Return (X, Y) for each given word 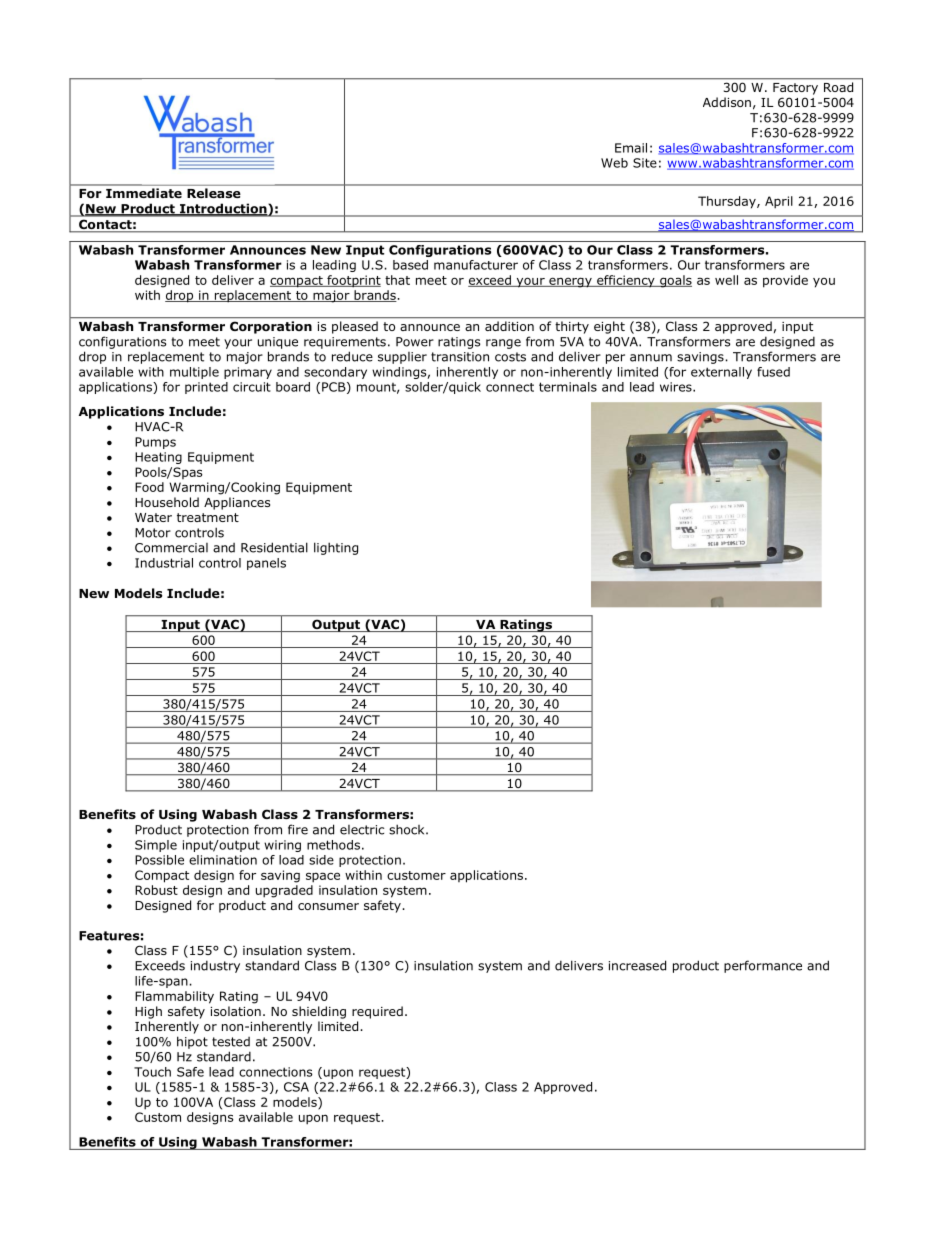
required (377, 1012)
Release (213, 193)
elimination (223, 860)
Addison (727, 102)
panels (266, 564)
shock (408, 829)
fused (773, 372)
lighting (336, 548)
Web (614, 163)
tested (231, 1042)
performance (763, 966)
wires (677, 387)
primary (248, 373)
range (503, 344)
